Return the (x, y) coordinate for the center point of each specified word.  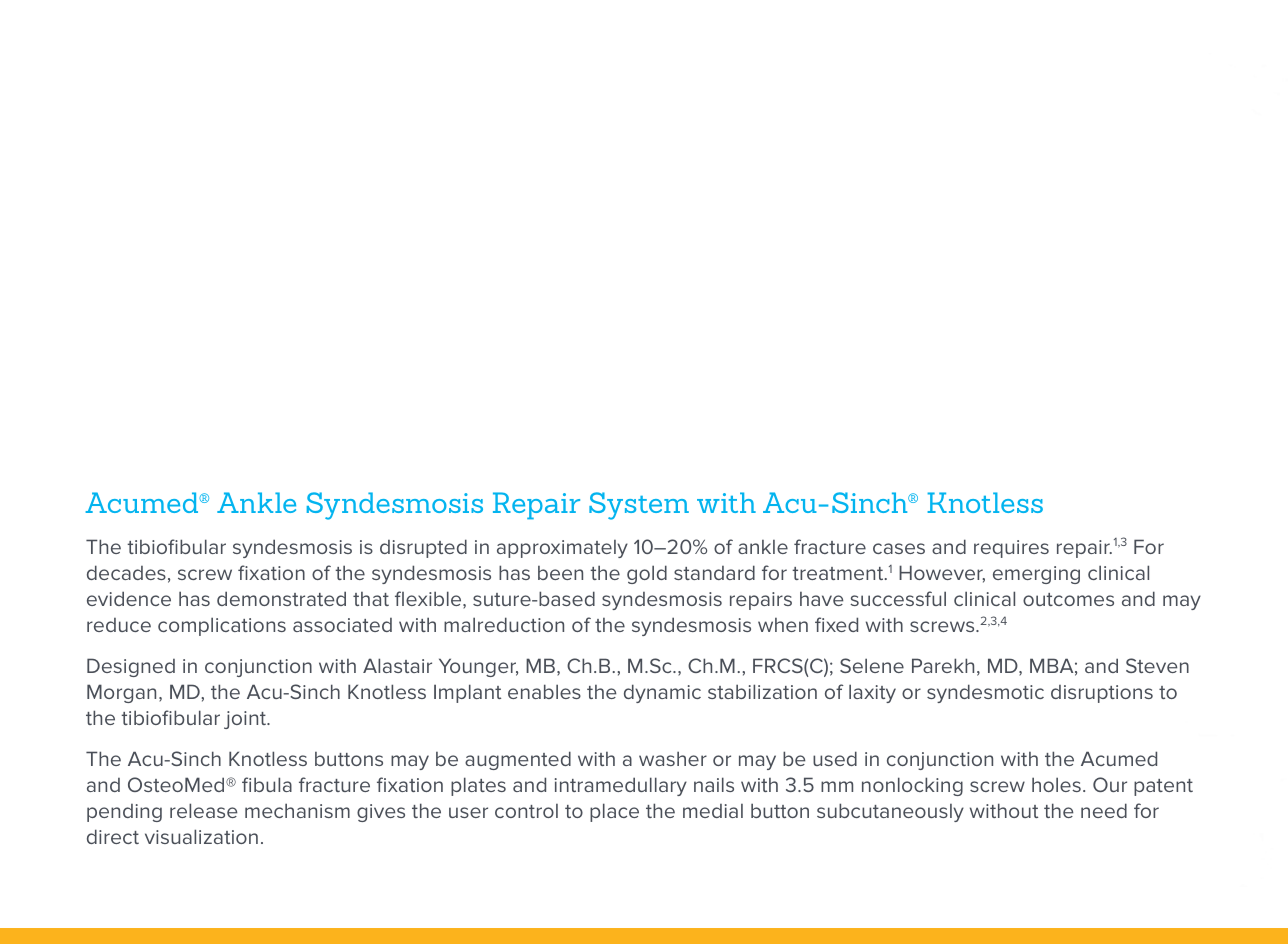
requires (1011, 549)
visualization (201, 836)
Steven (1157, 665)
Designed (131, 667)
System (639, 506)
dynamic (662, 693)
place (614, 812)
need (1104, 810)
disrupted (423, 548)
